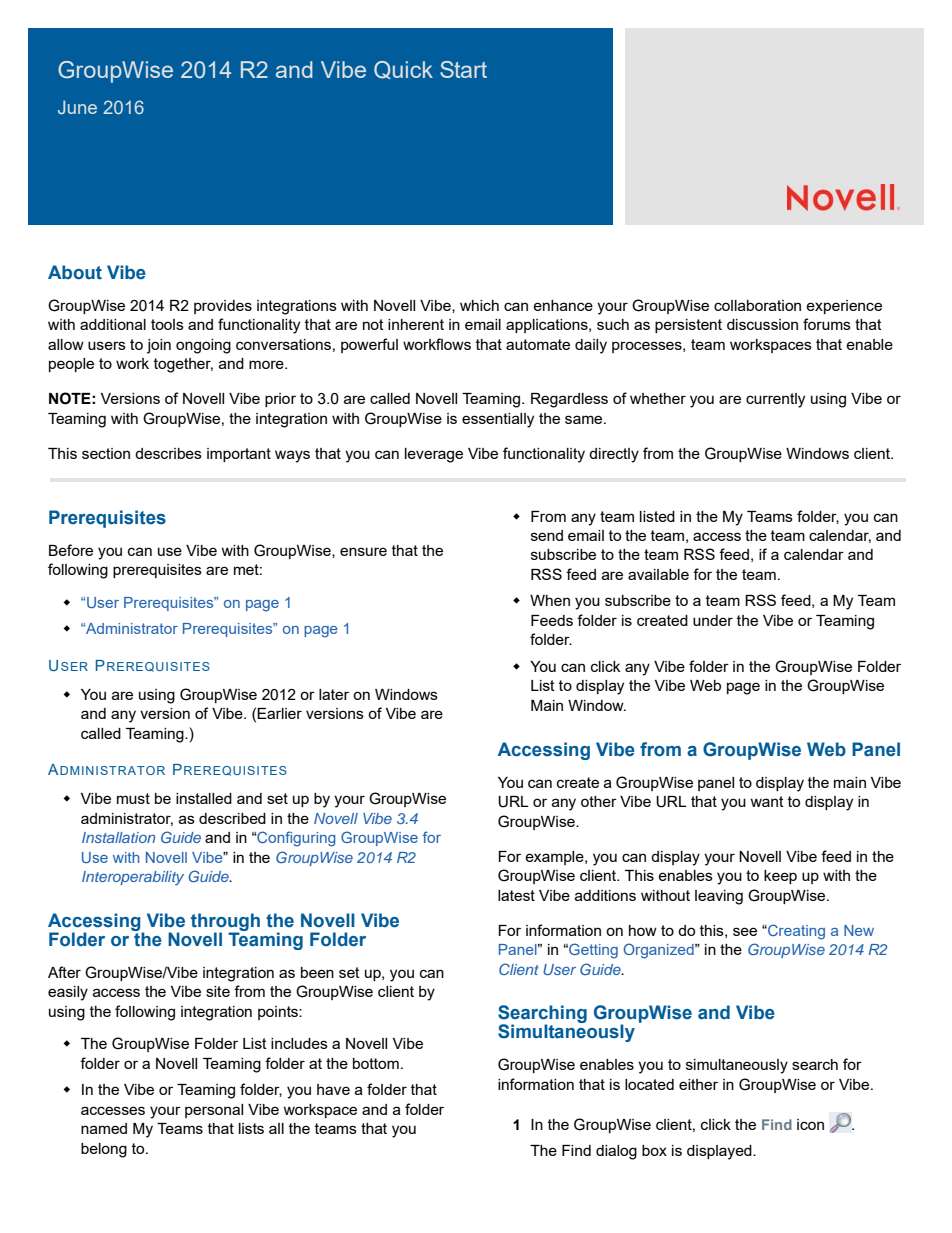 This image has width=952, height=1233. Describe the element at coordinates (77, 107) in the image. I see `June` at that location.
